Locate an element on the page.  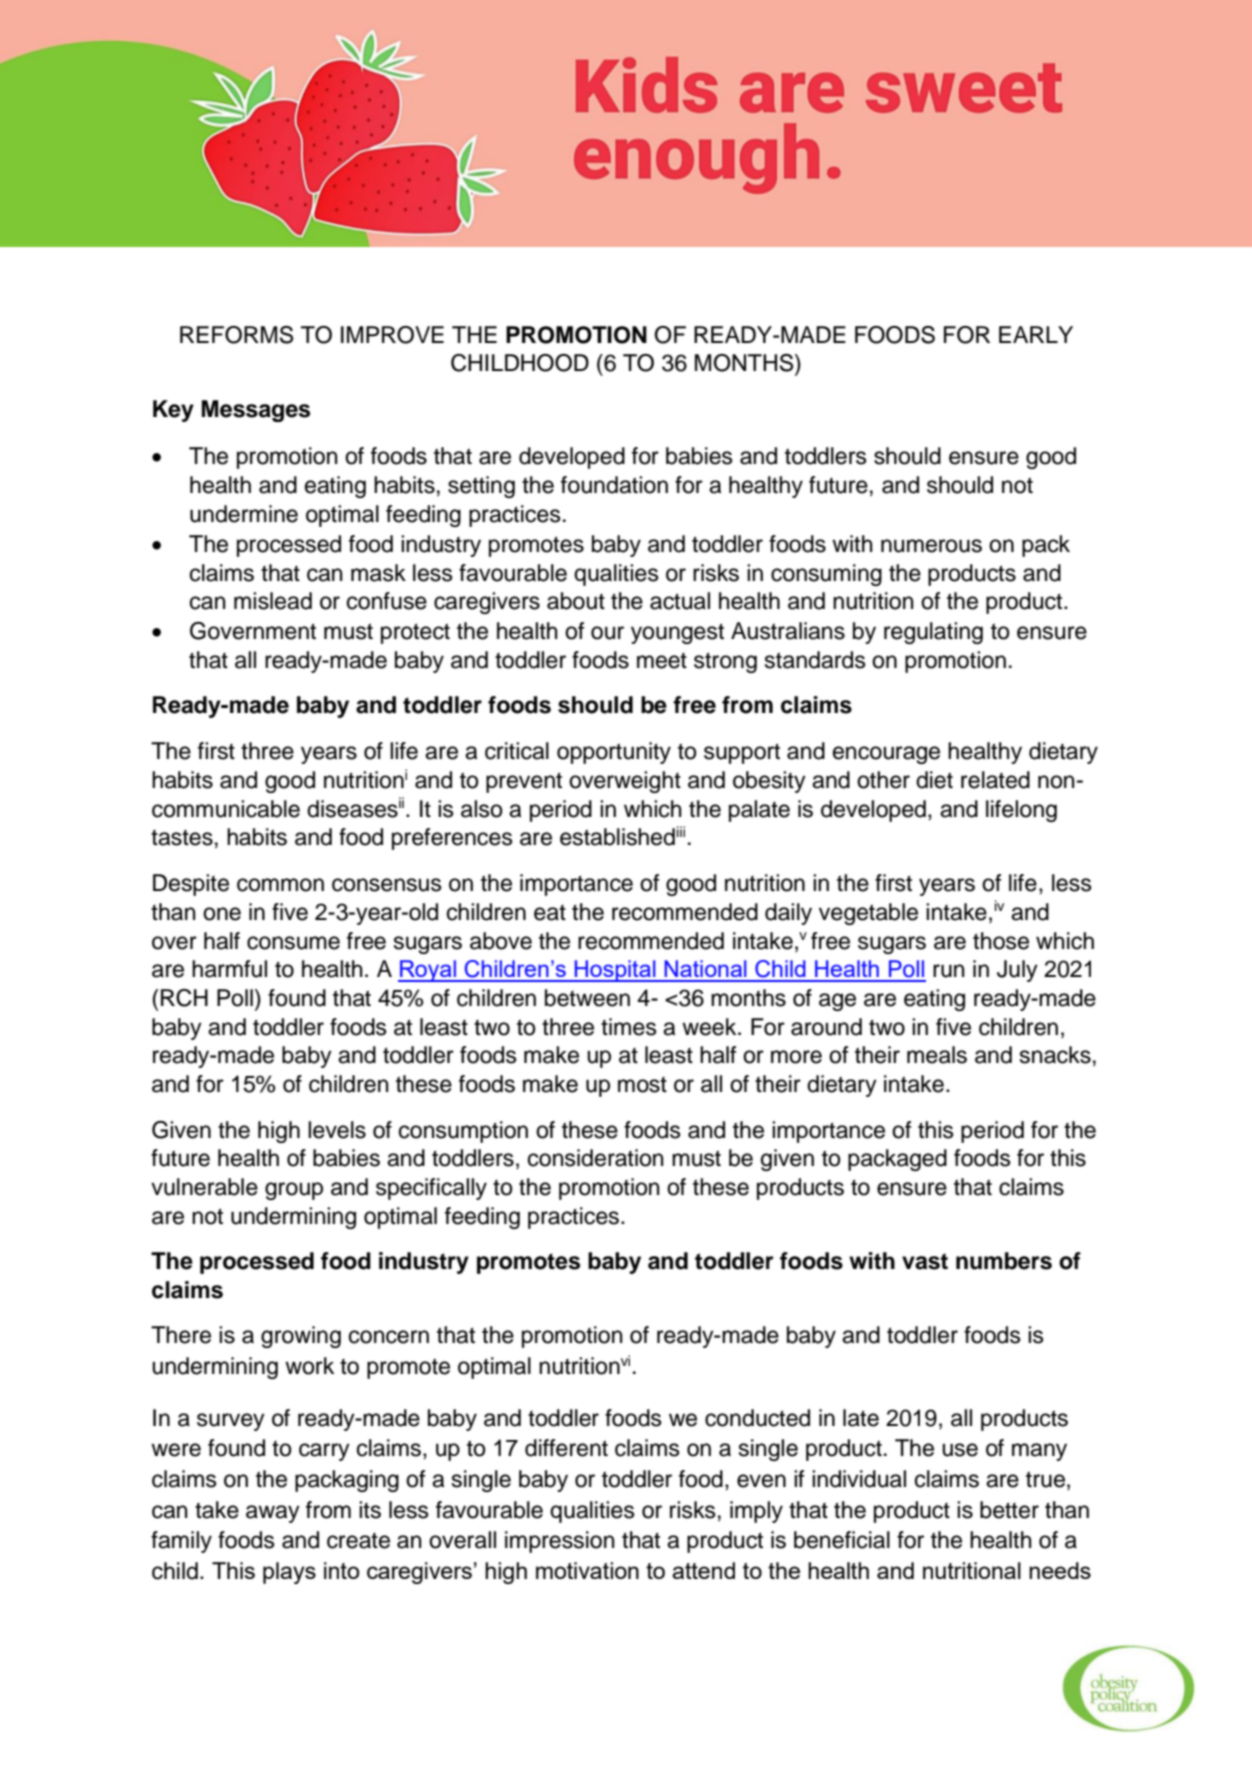
setting is located at coordinates (481, 487).
